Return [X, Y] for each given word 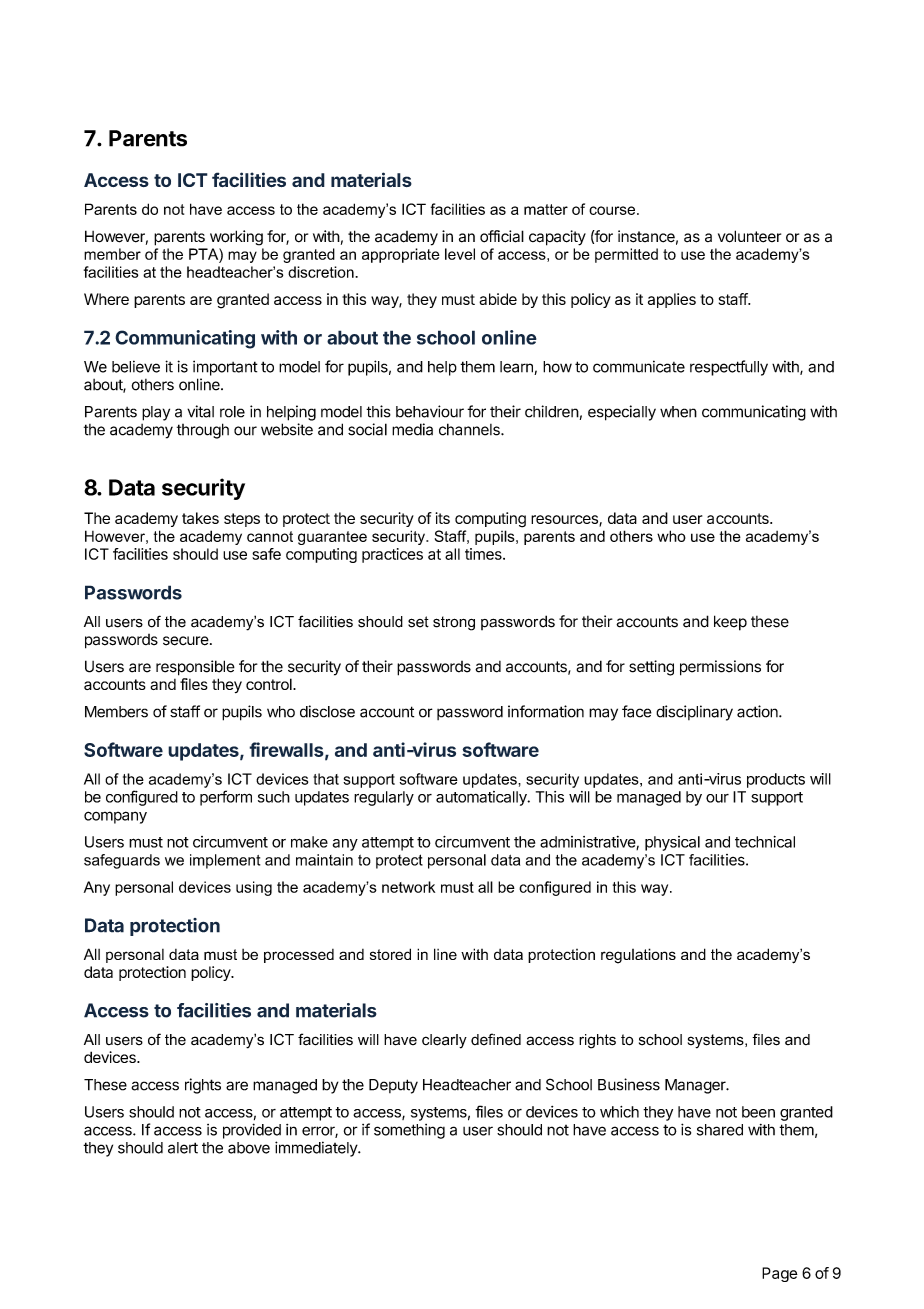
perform [226, 798]
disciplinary [694, 713]
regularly [384, 798]
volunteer [749, 236]
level [460, 254]
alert [183, 1148]
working [236, 238]
